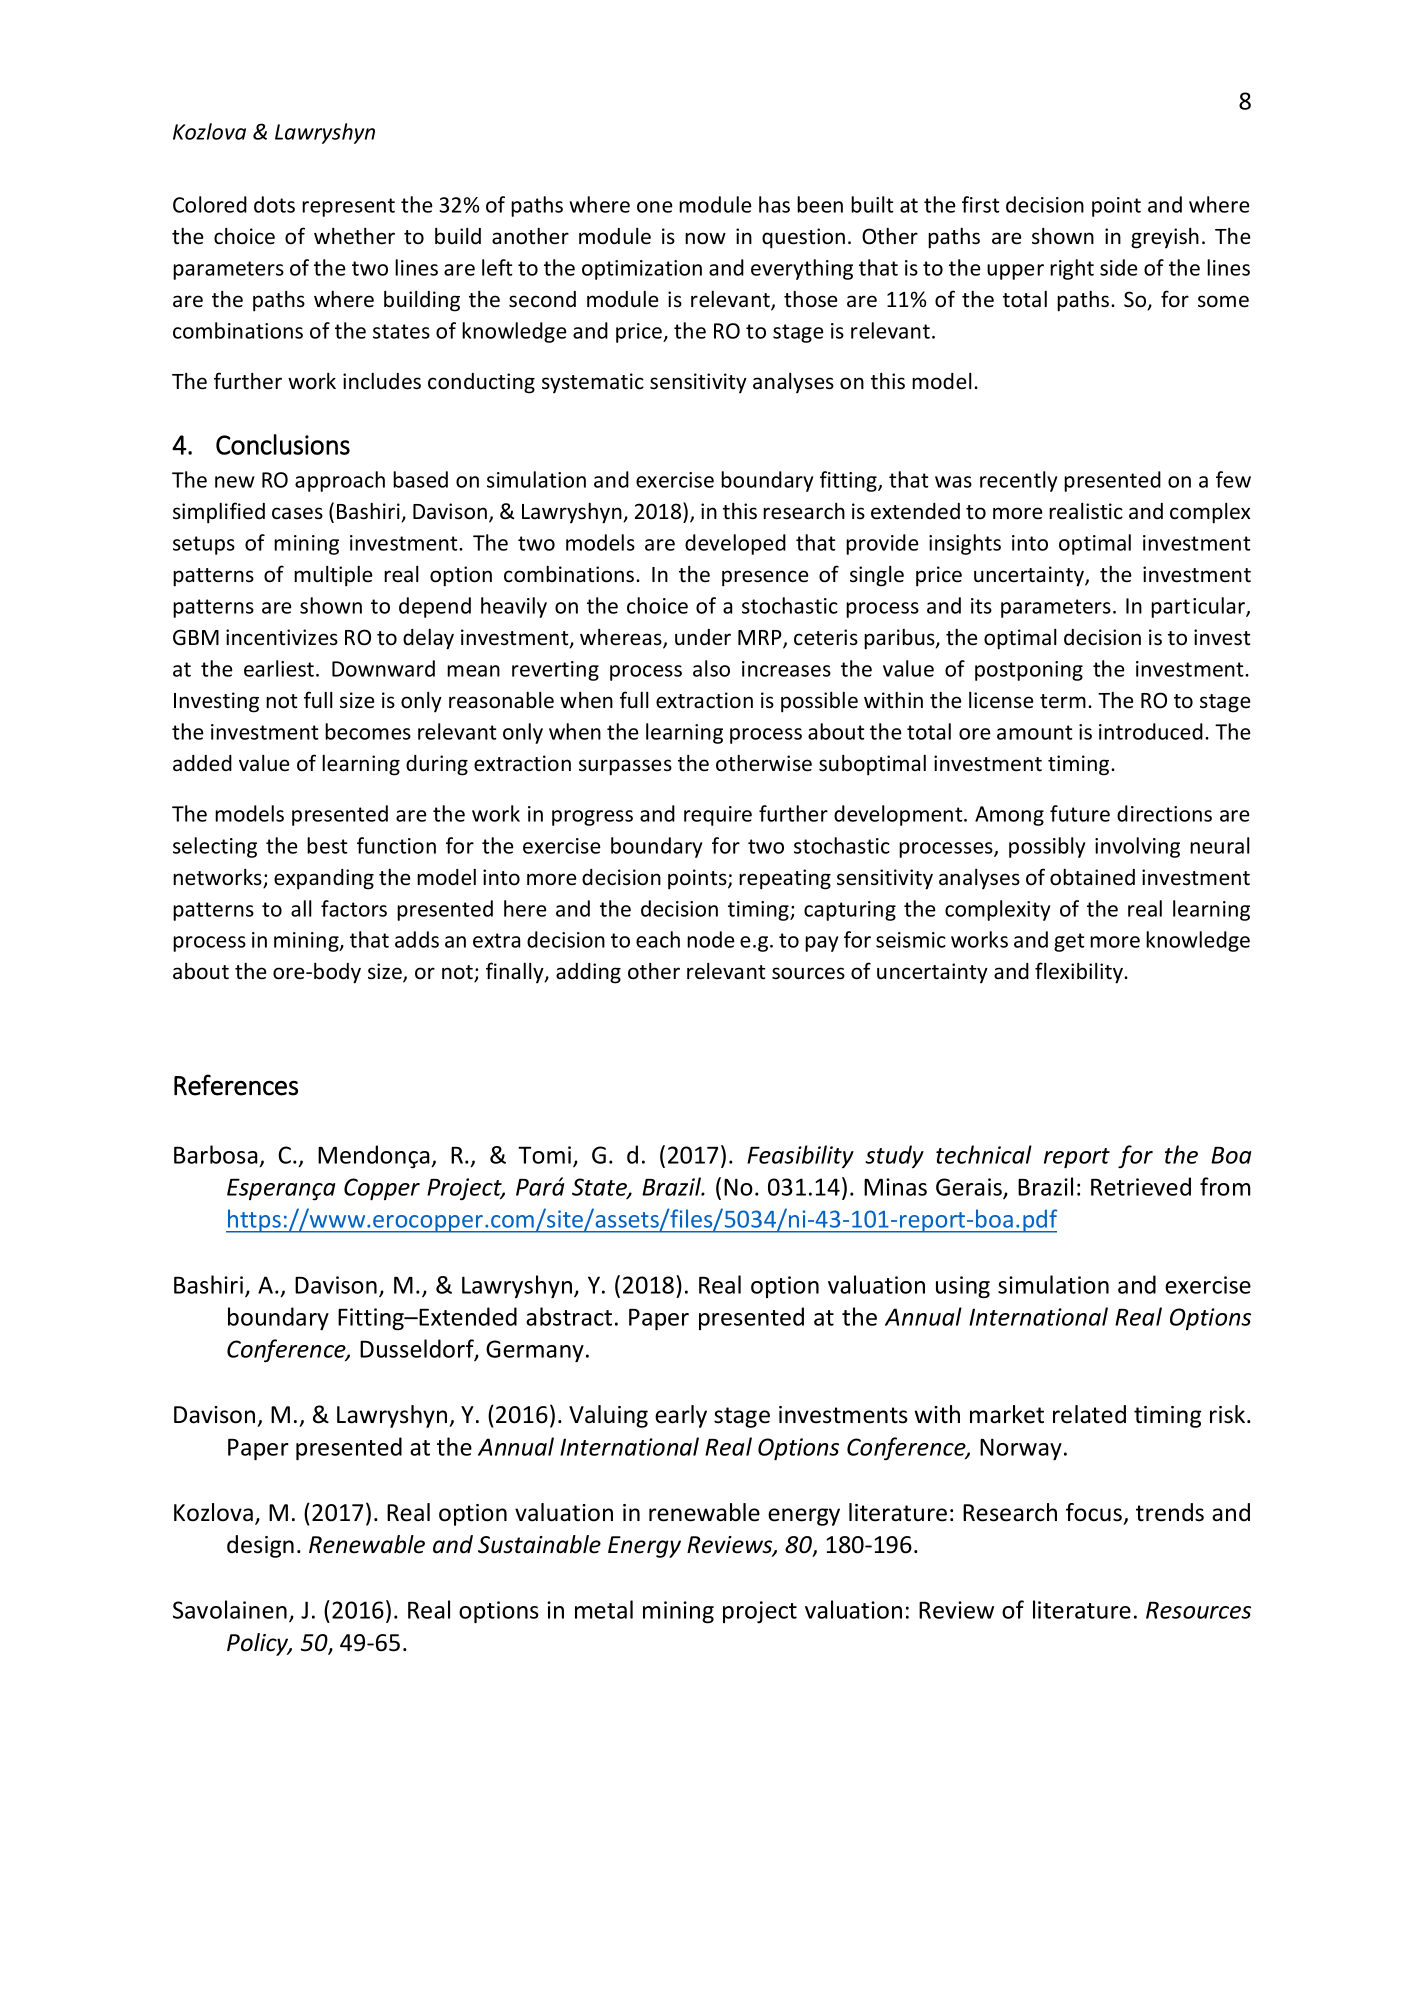 The image size is (1424, 2014). I want to click on Policy, so click(259, 1644).
